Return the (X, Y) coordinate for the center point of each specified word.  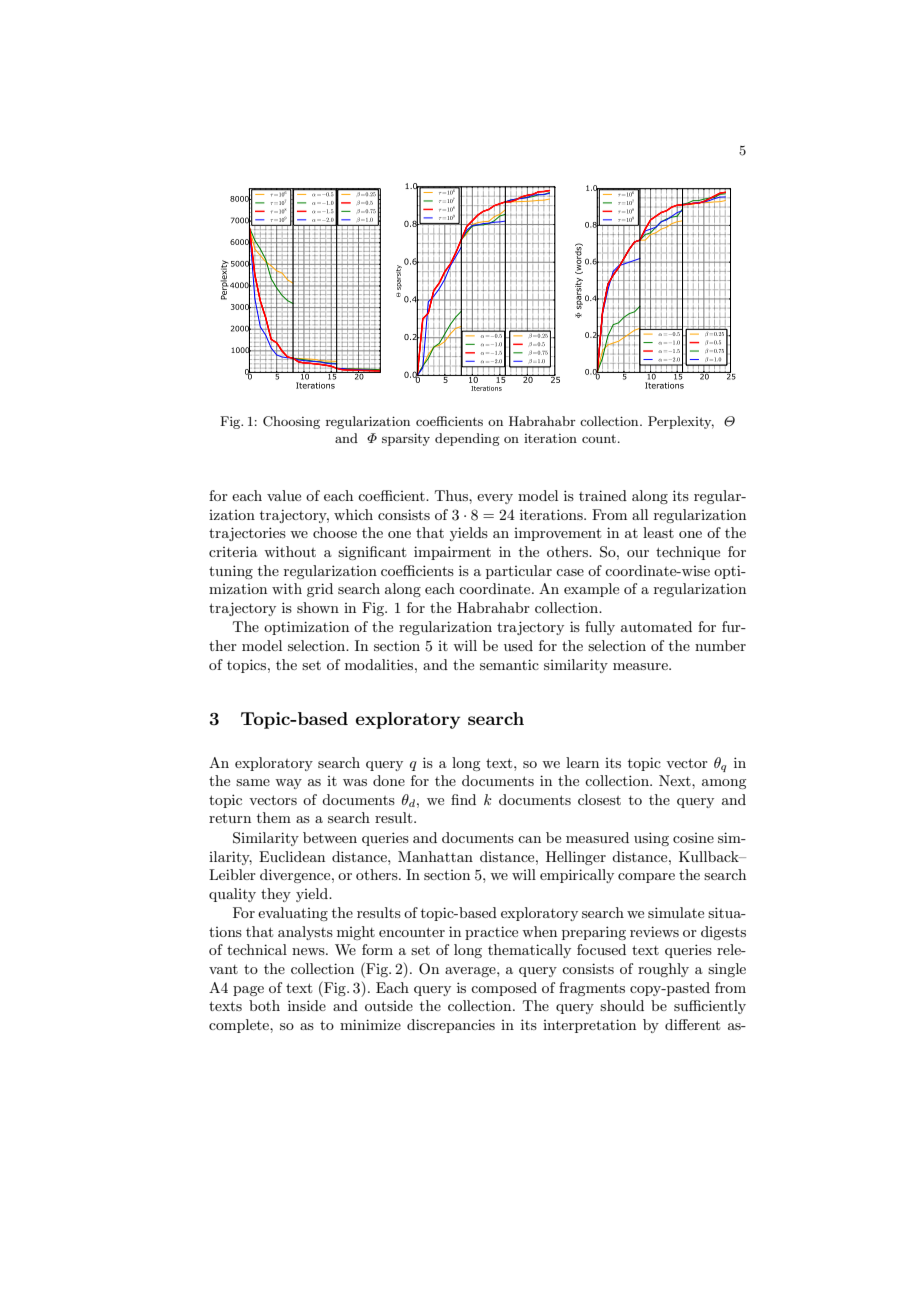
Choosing (291, 422)
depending (467, 439)
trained (603, 495)
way (288, 784)
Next (676, 780)
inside (307, 1005)
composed (504, 989)
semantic (509, 664)
